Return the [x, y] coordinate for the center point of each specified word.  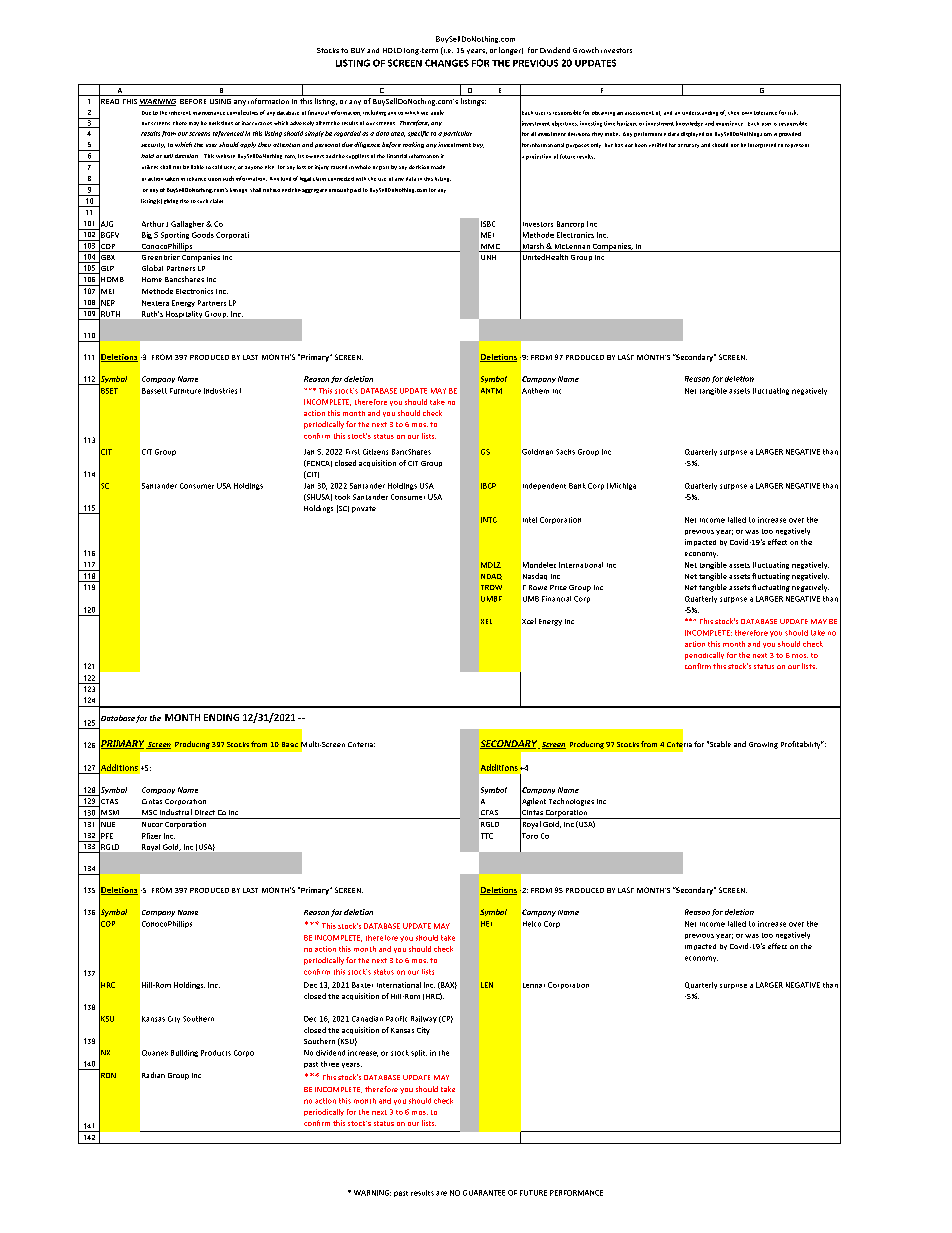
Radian [153, 1075]
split [419, 1053]
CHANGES [447, 63]
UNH [488, 257]
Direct [205, 812]
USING [220, 101]
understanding [700, 113]
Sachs [565, 452]
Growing [763, 745]
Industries [220, 391]
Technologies [571, 802]
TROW [491, 587]
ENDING [221, 717]
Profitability [802, 745]
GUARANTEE [484, 1193]
